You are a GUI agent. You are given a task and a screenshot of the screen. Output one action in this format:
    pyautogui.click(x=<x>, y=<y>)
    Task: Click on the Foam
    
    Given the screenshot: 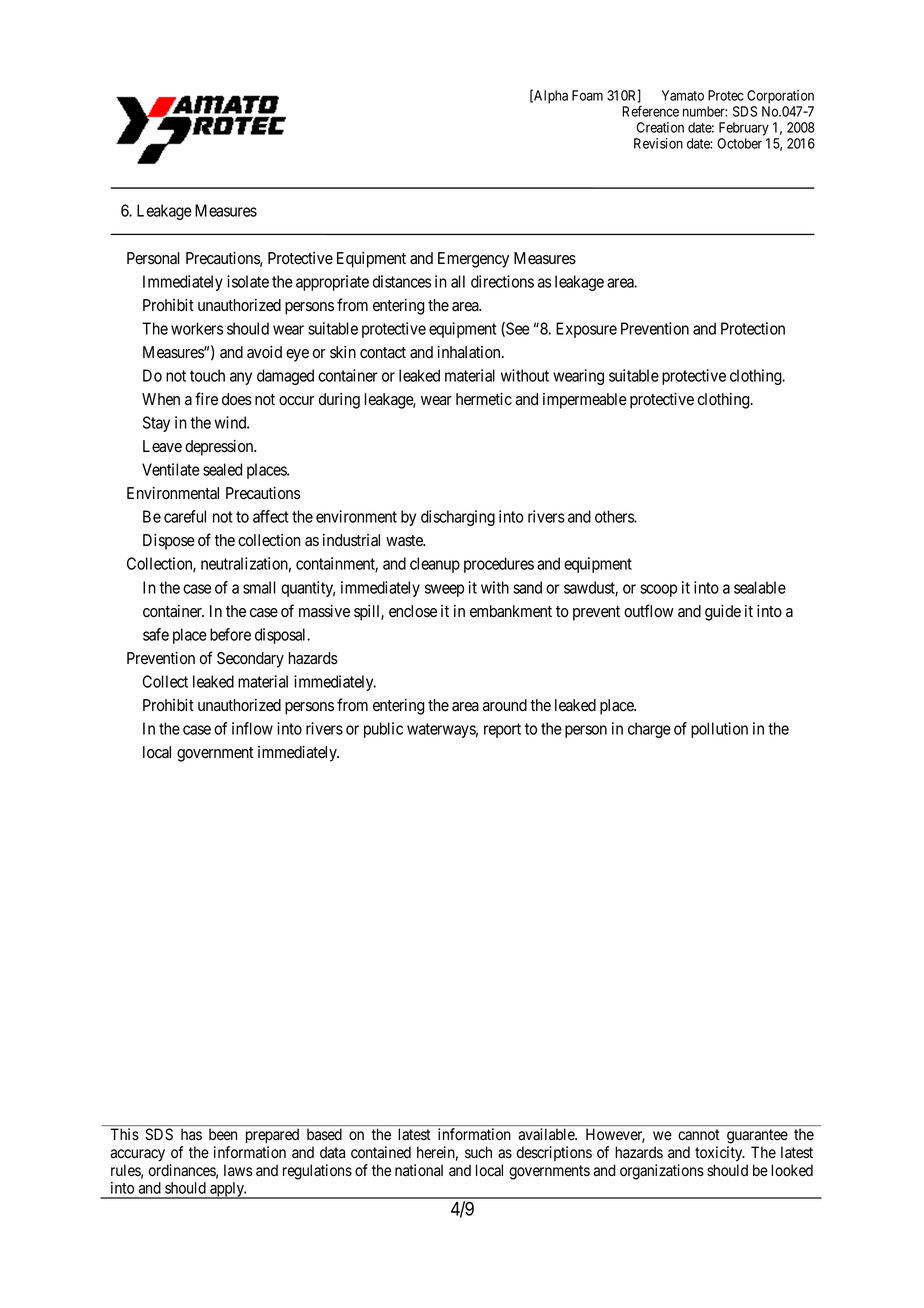 What is the action you would take?
    pyautogui.click(x=587, y=95)
